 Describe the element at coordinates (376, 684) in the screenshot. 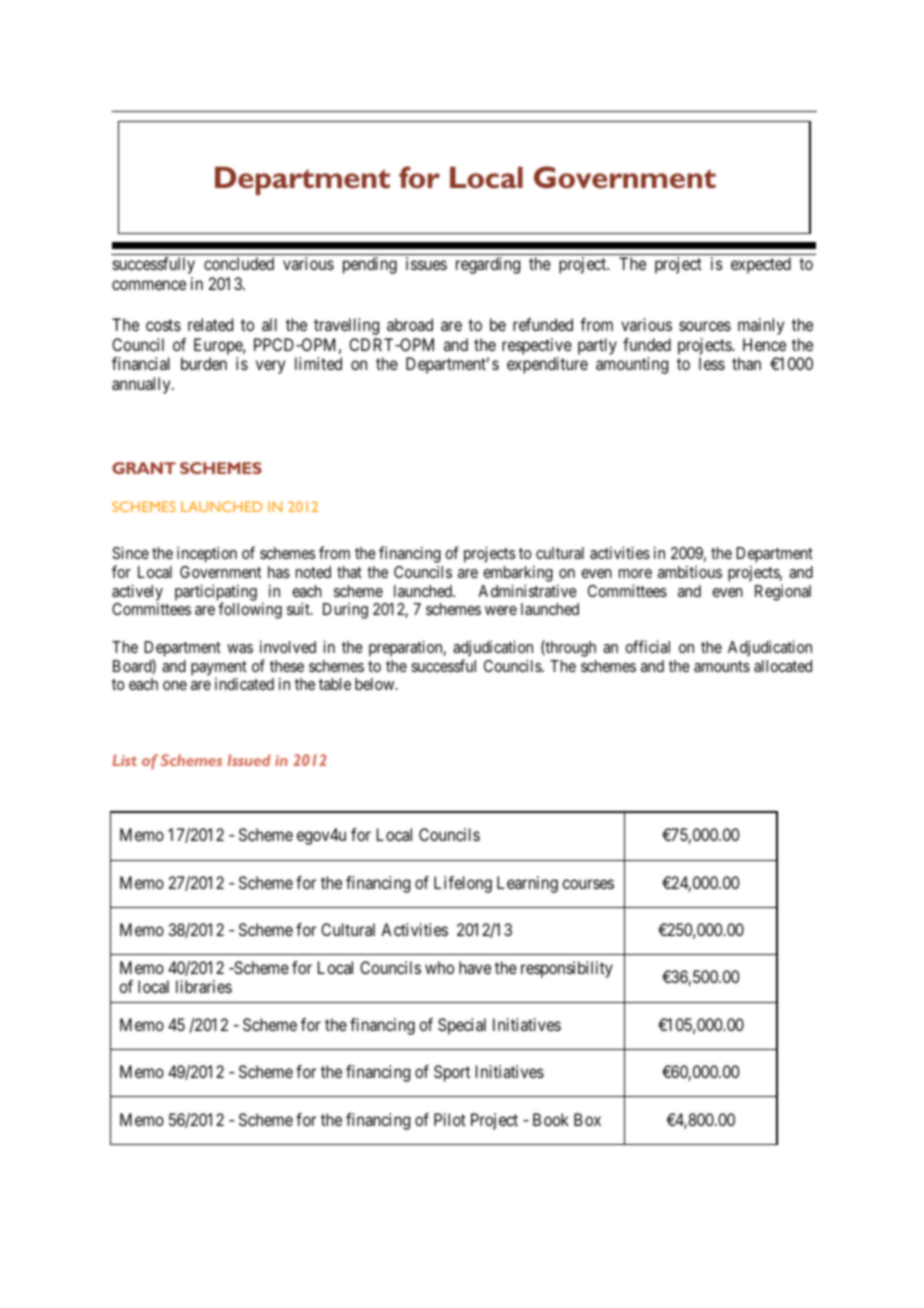

I see `below` at that location.
